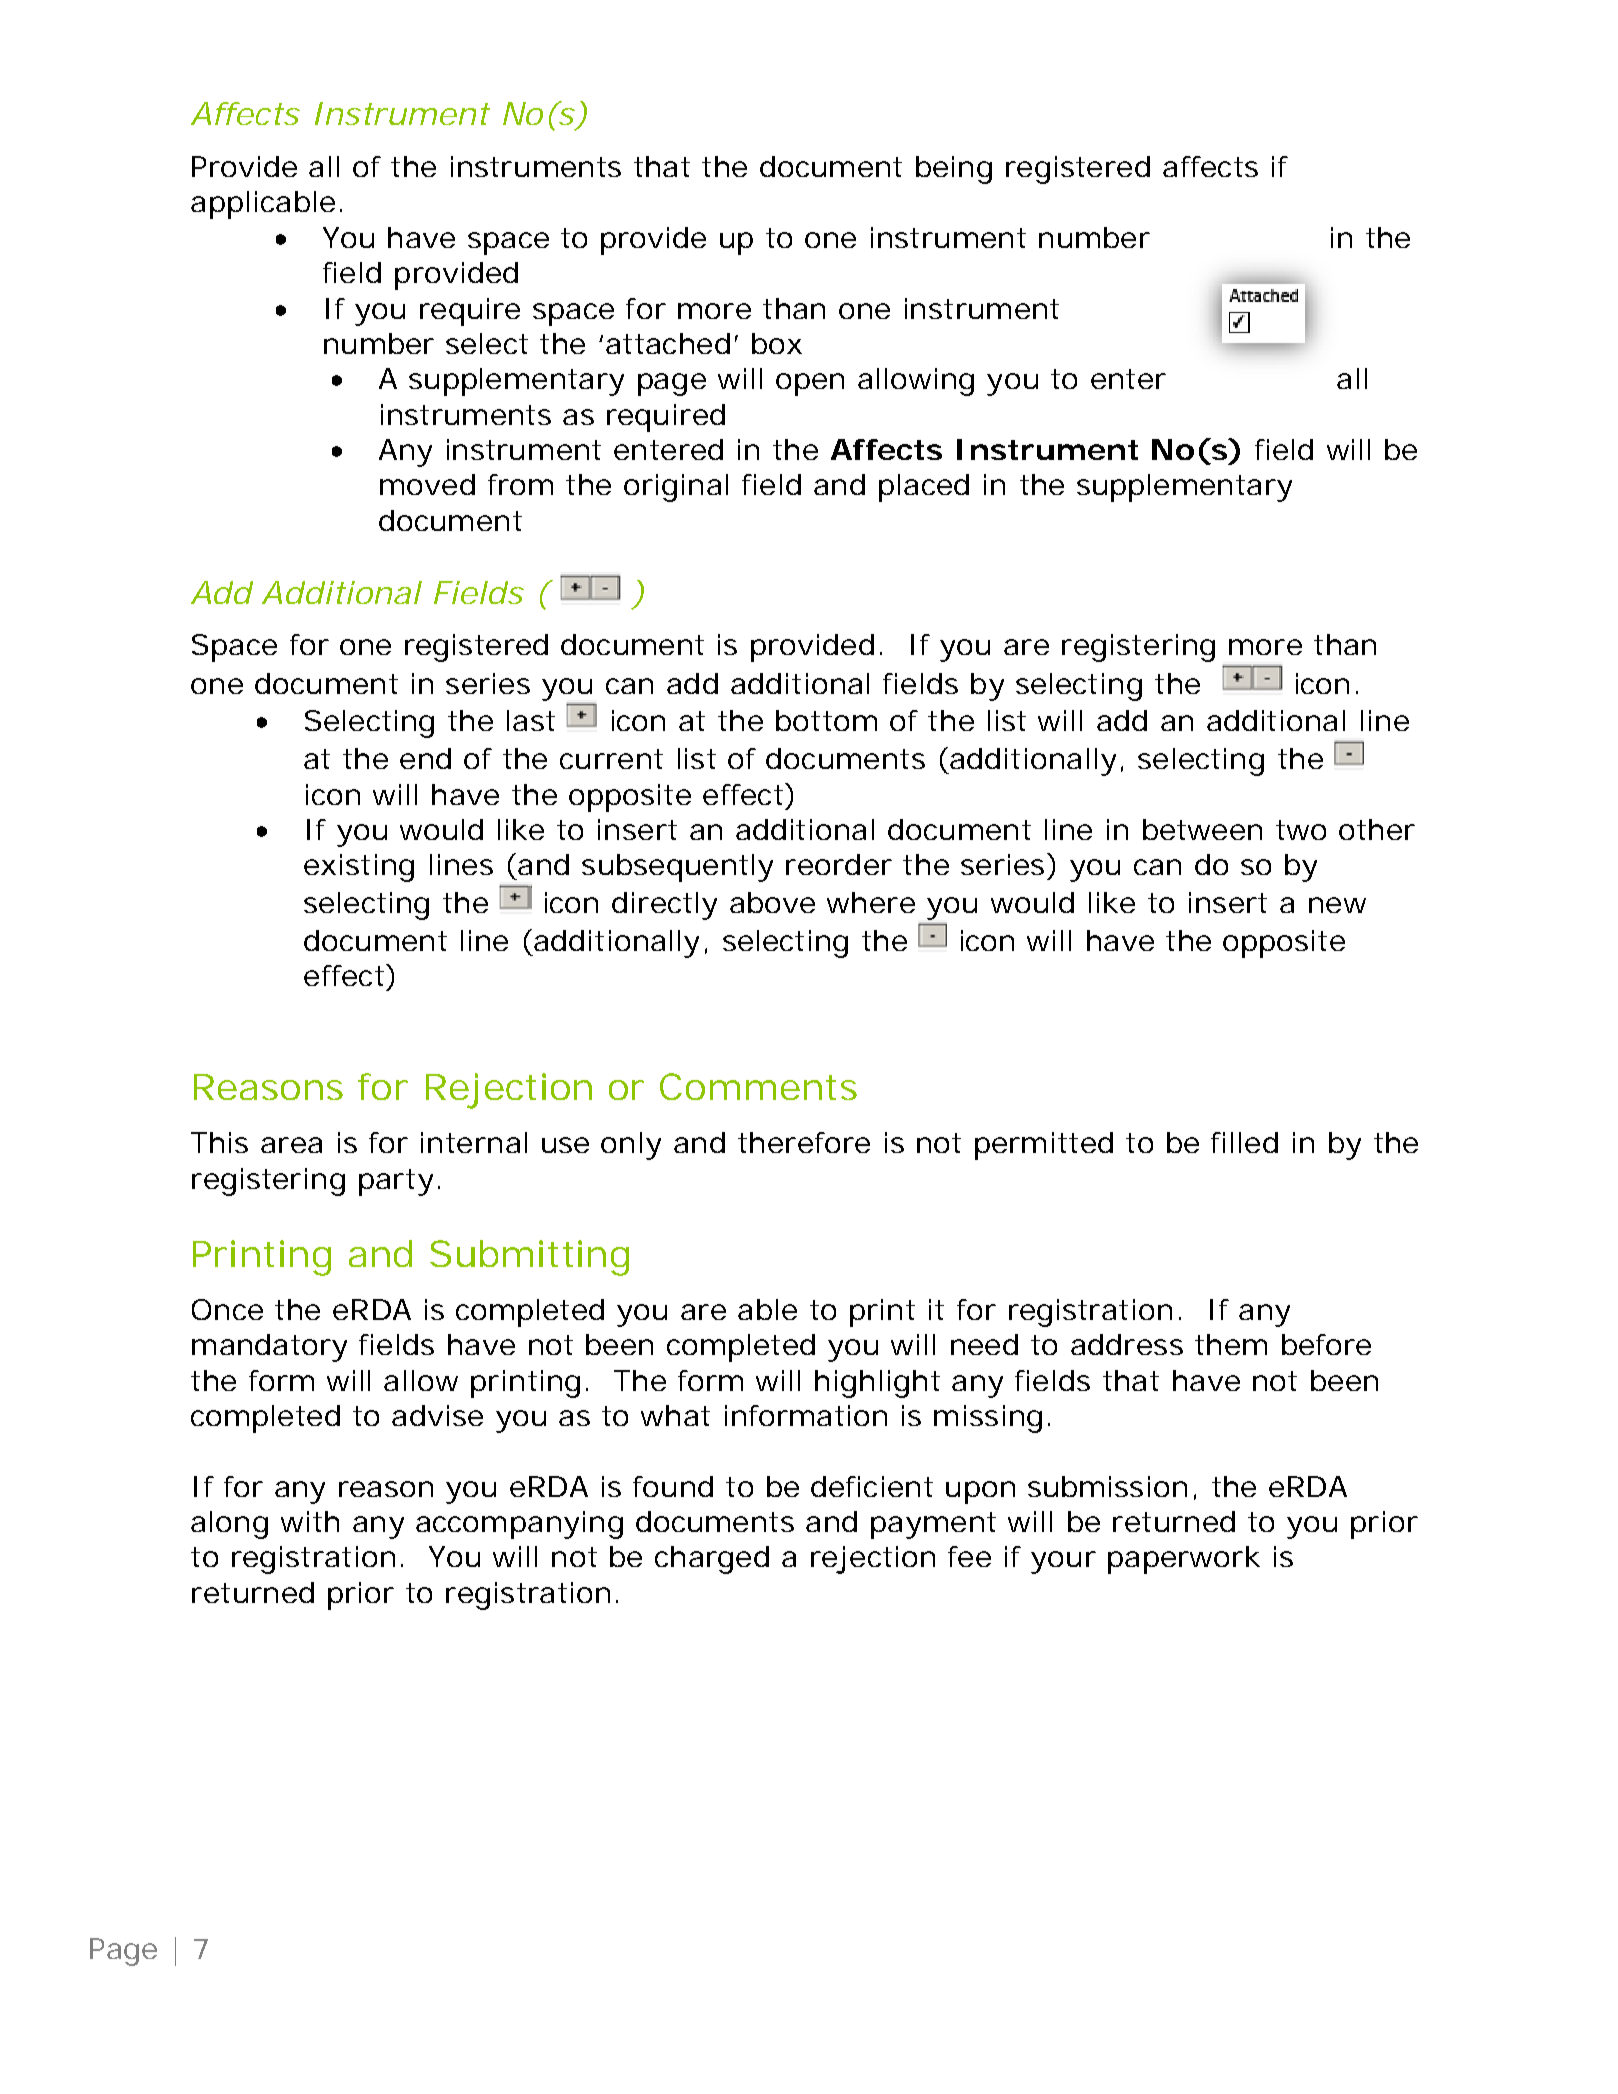 This image has height=2094, width=1618. I want to click on being, so click(954, 170).
